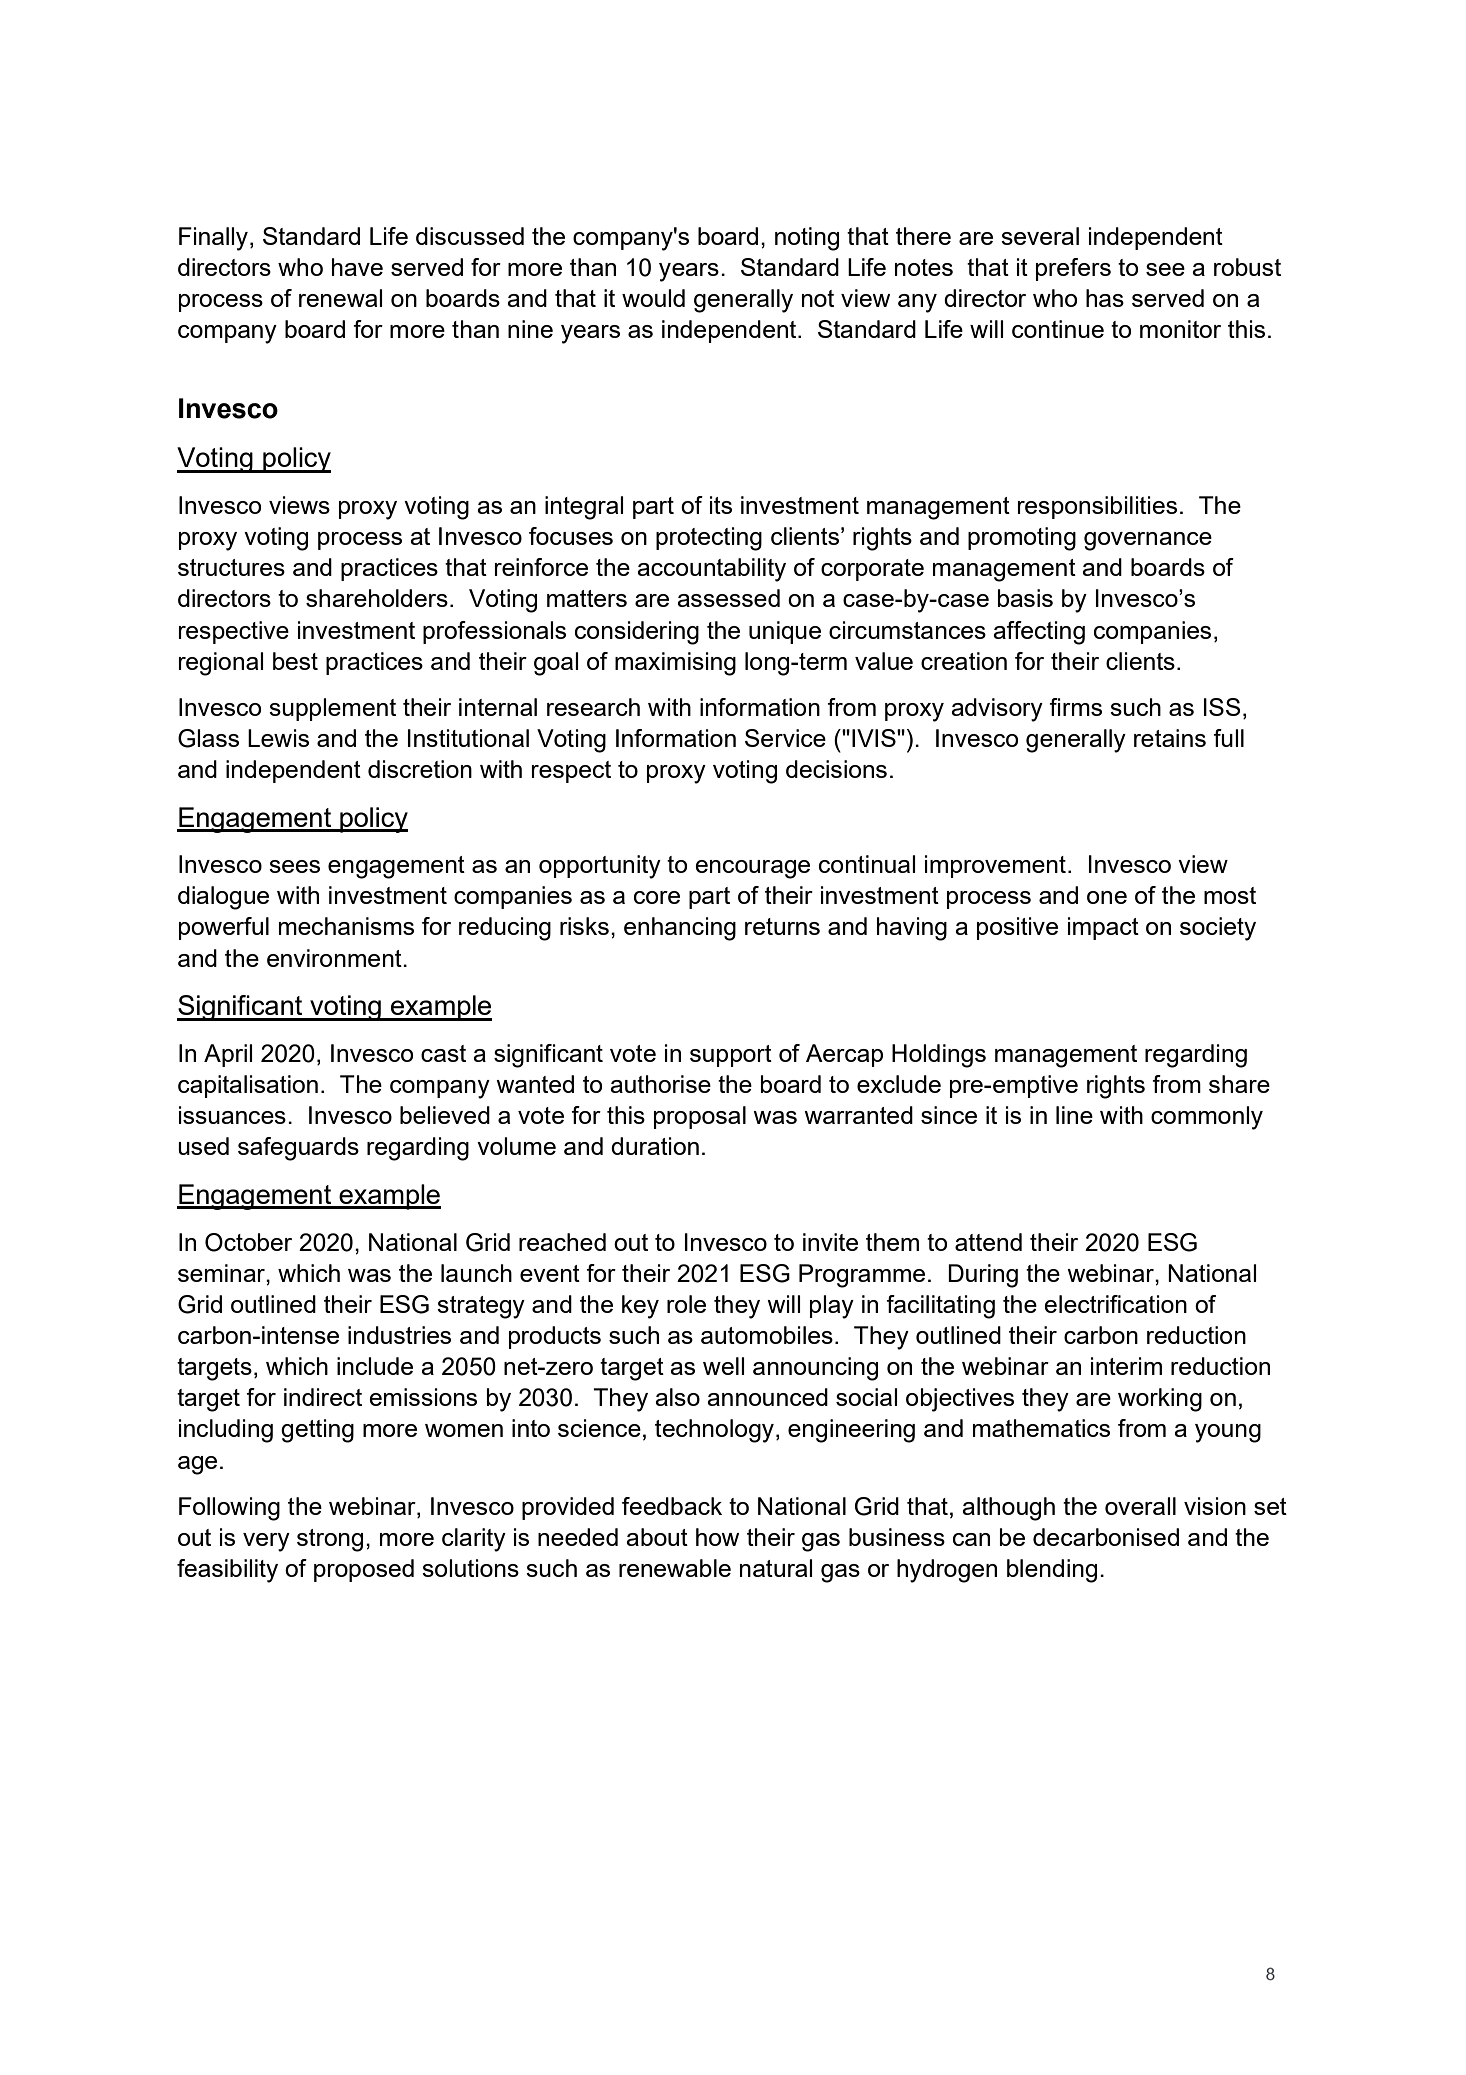 The height and width of the screenshot is (2075, 1466). Describe the element at coordinates (752, 869) in the screenshot. I see `encourage` at that location.
